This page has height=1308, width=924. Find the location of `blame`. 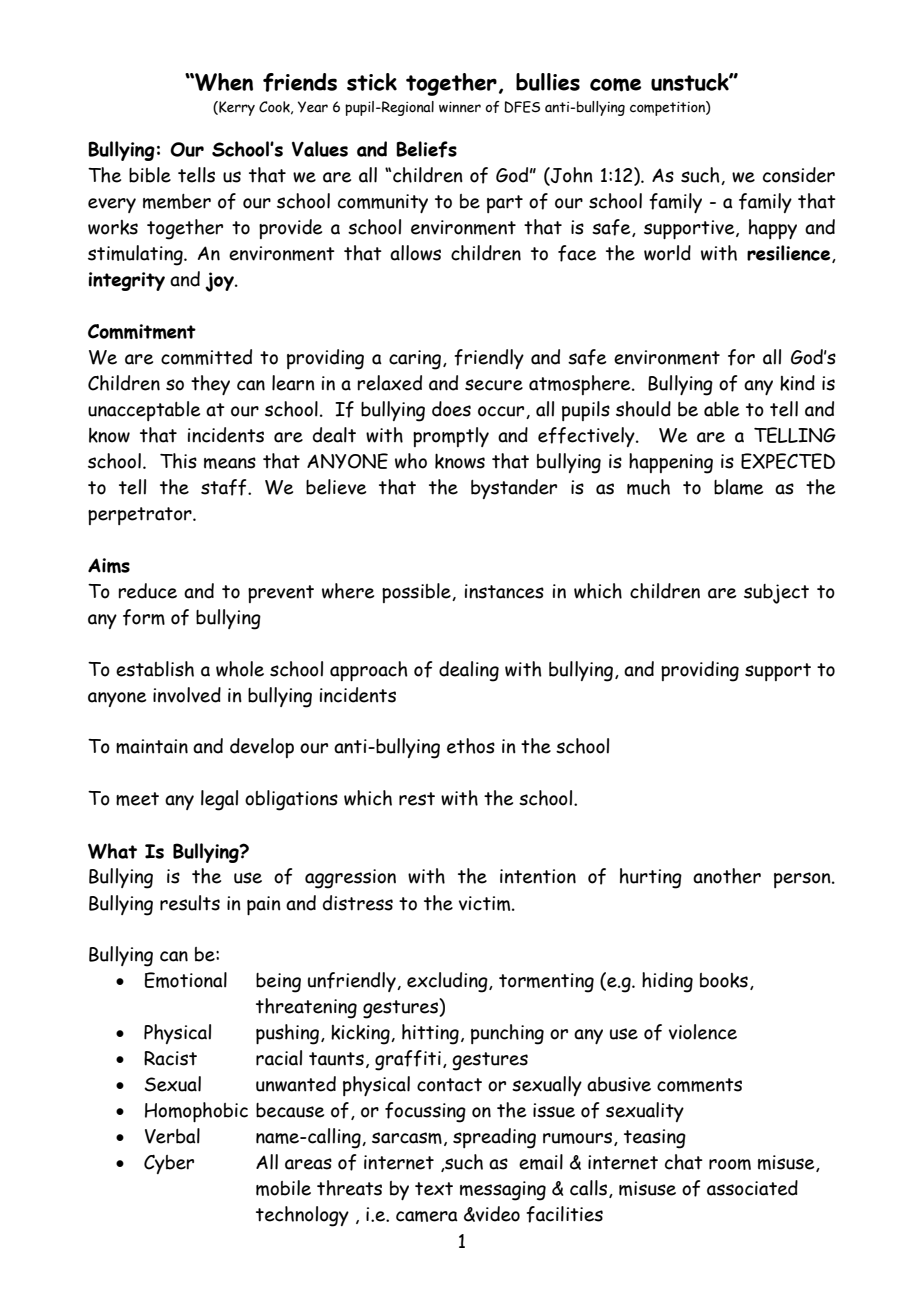

blame is located at coordinates (738, 487).
